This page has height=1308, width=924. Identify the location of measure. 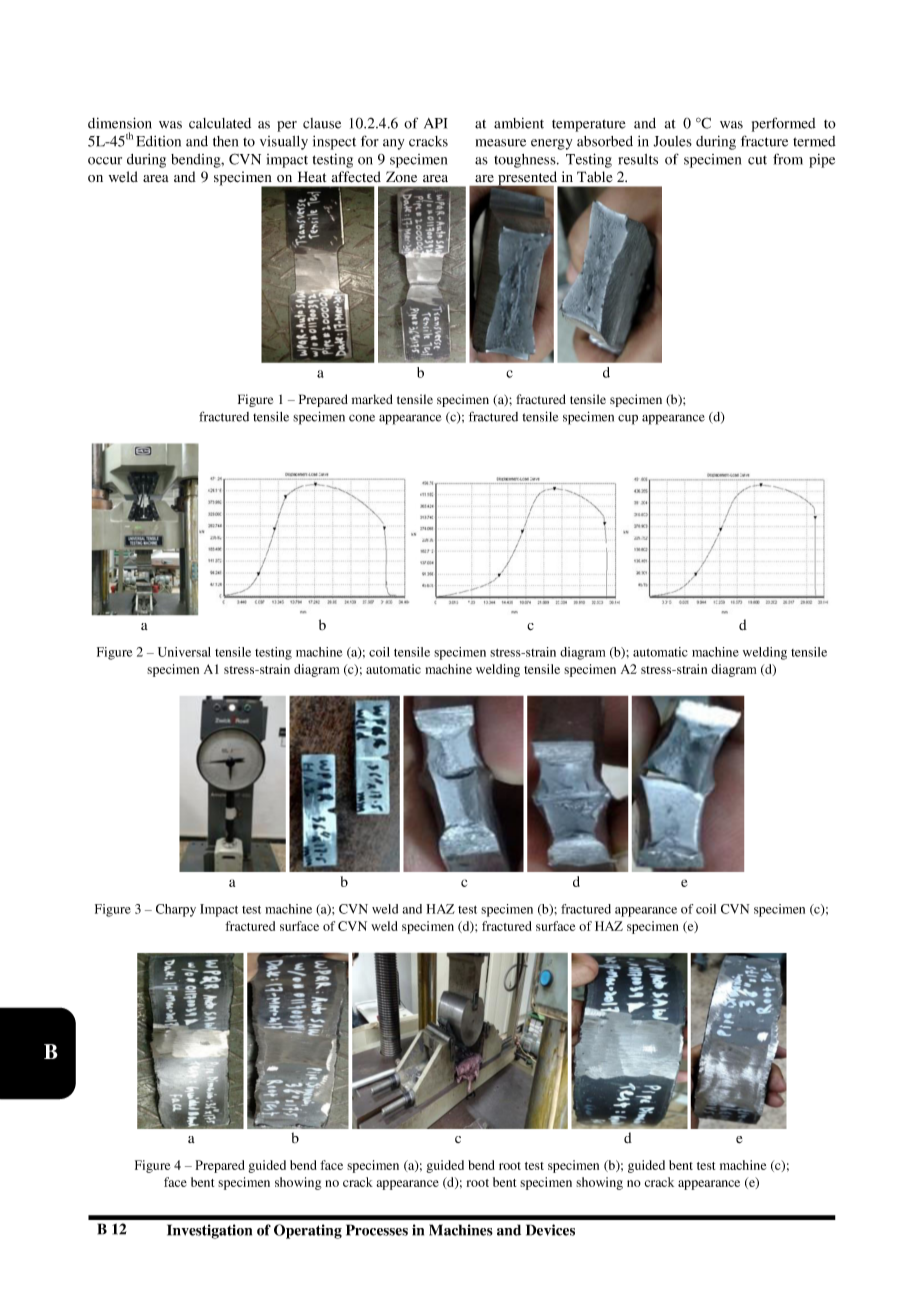
(501, 143).
